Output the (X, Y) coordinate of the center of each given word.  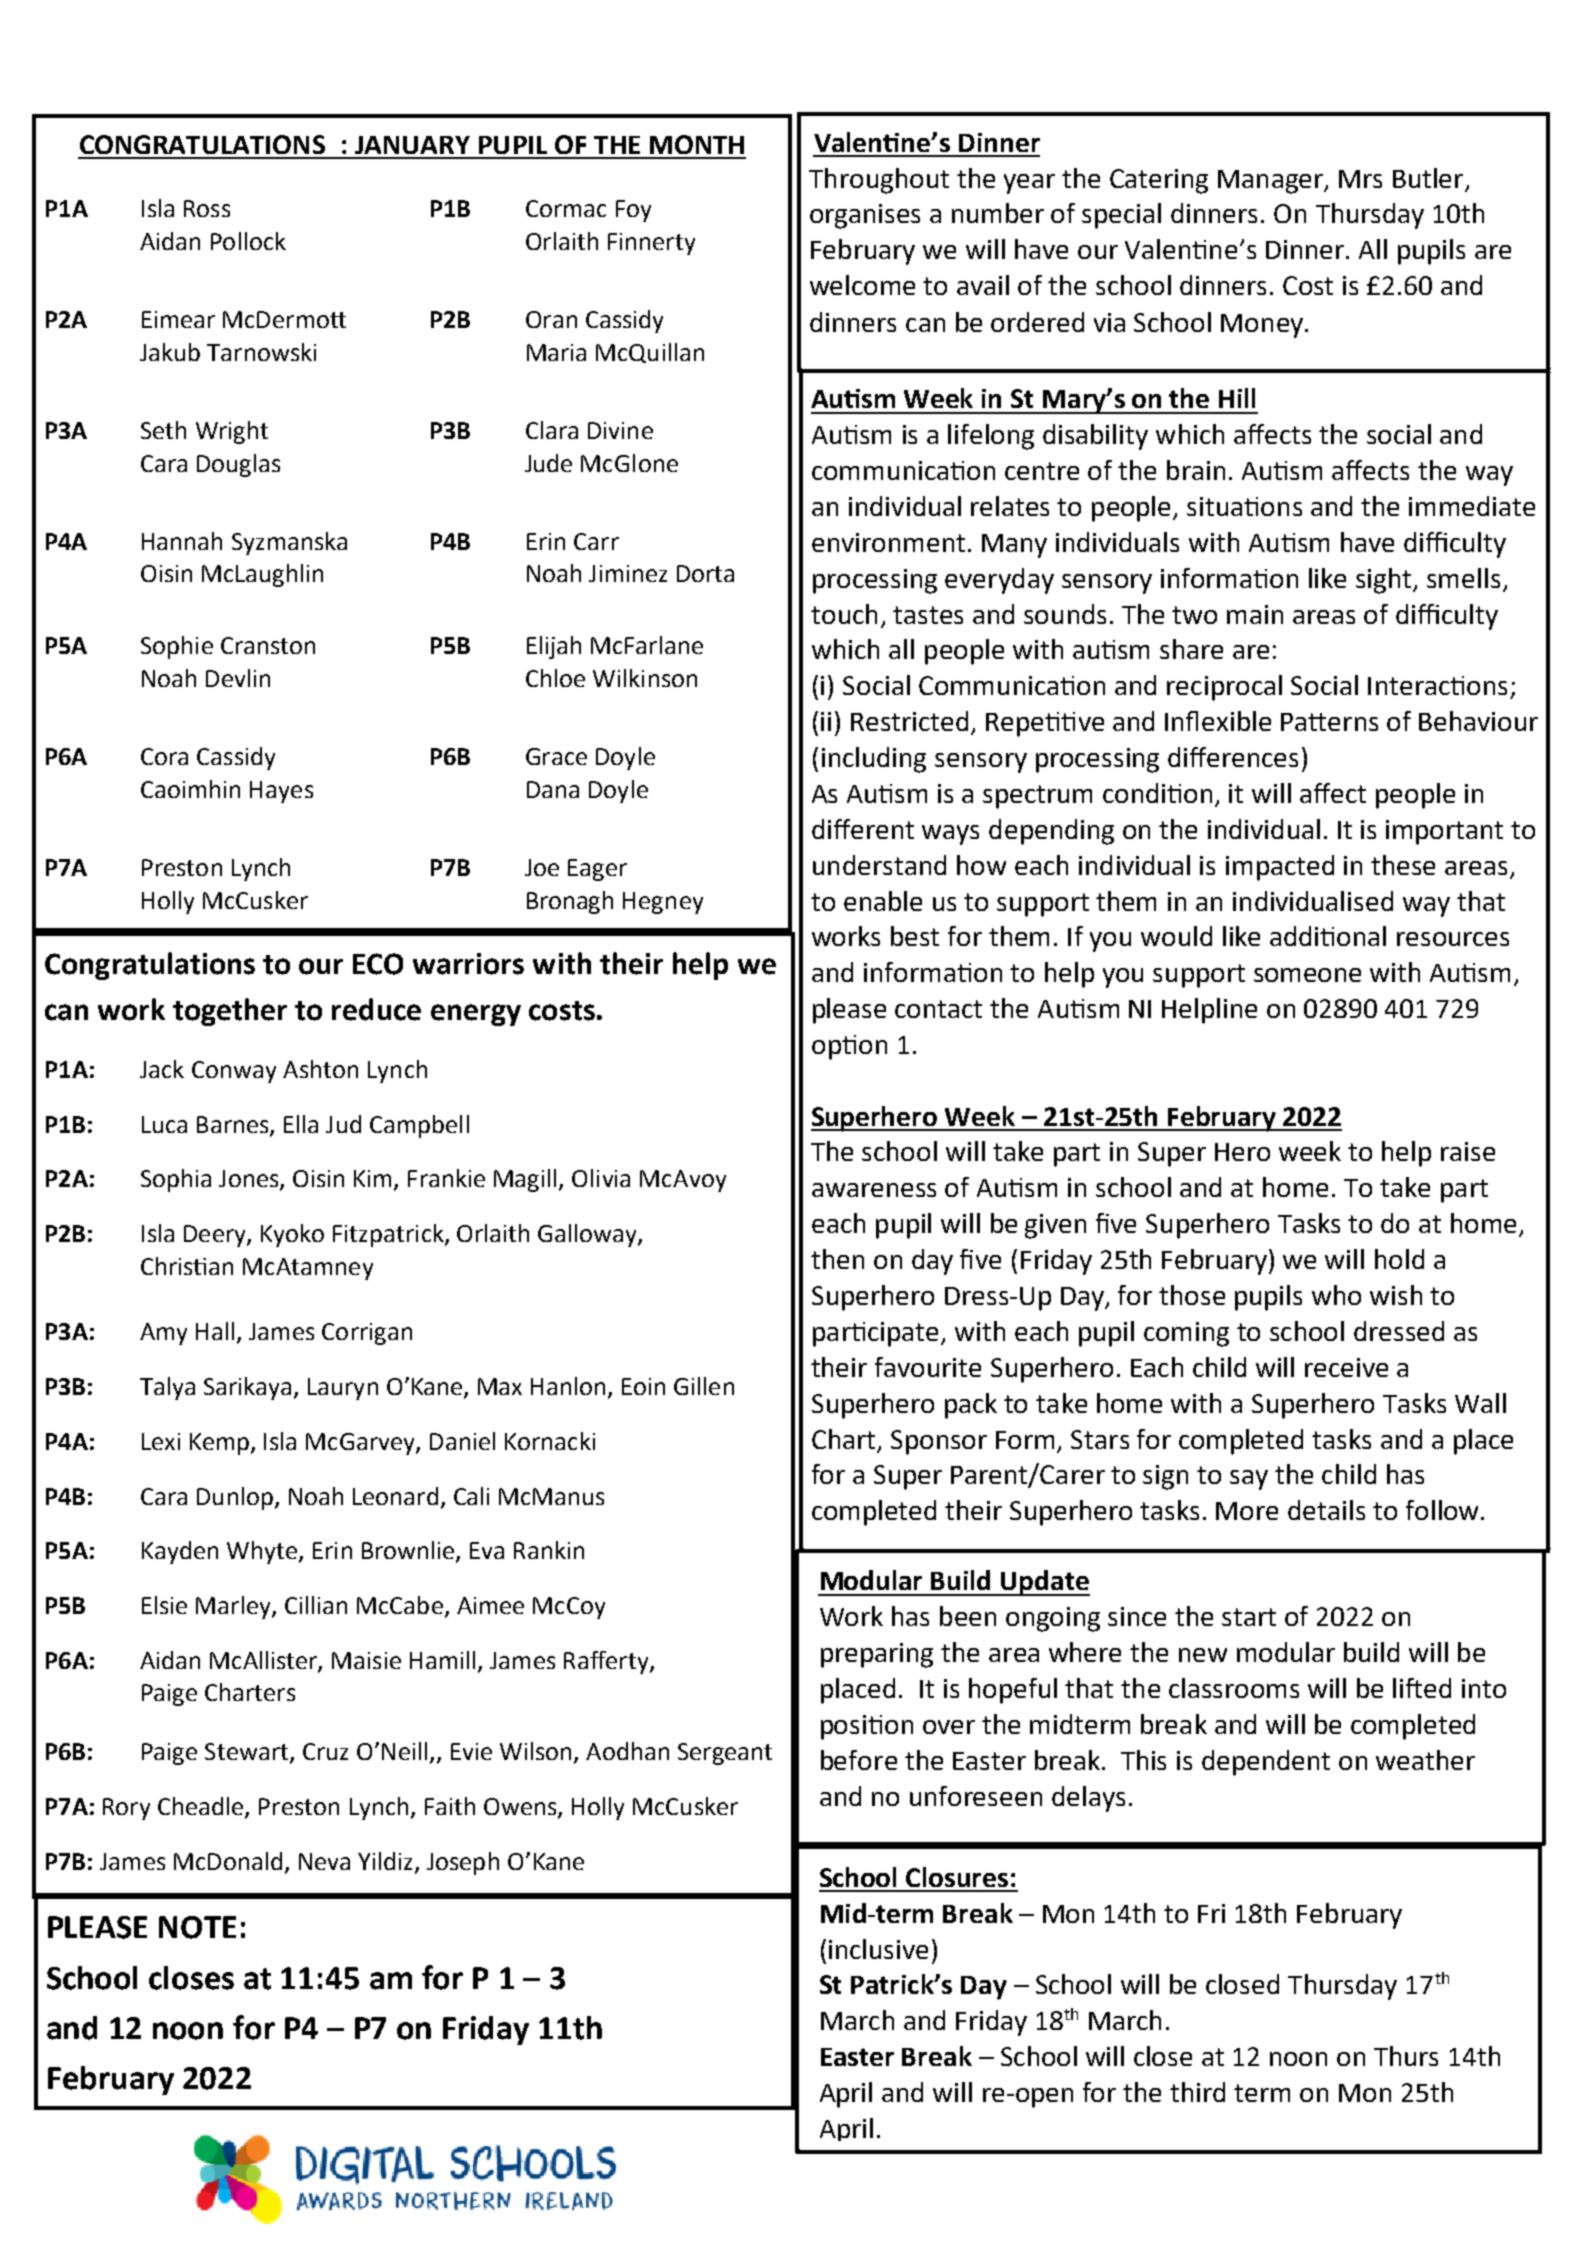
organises (865, 216)
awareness (874, 1190)
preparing (877, 1655)
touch (844, 614)
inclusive (878, 1949)
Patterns (1329, 722)
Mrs (1360, 179)
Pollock (248, 241)
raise (1468, 1151)
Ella (301, 1124)
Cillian (316, 1605)
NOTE (197, 1927)
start (1249, 1617)
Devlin (238, 678)
